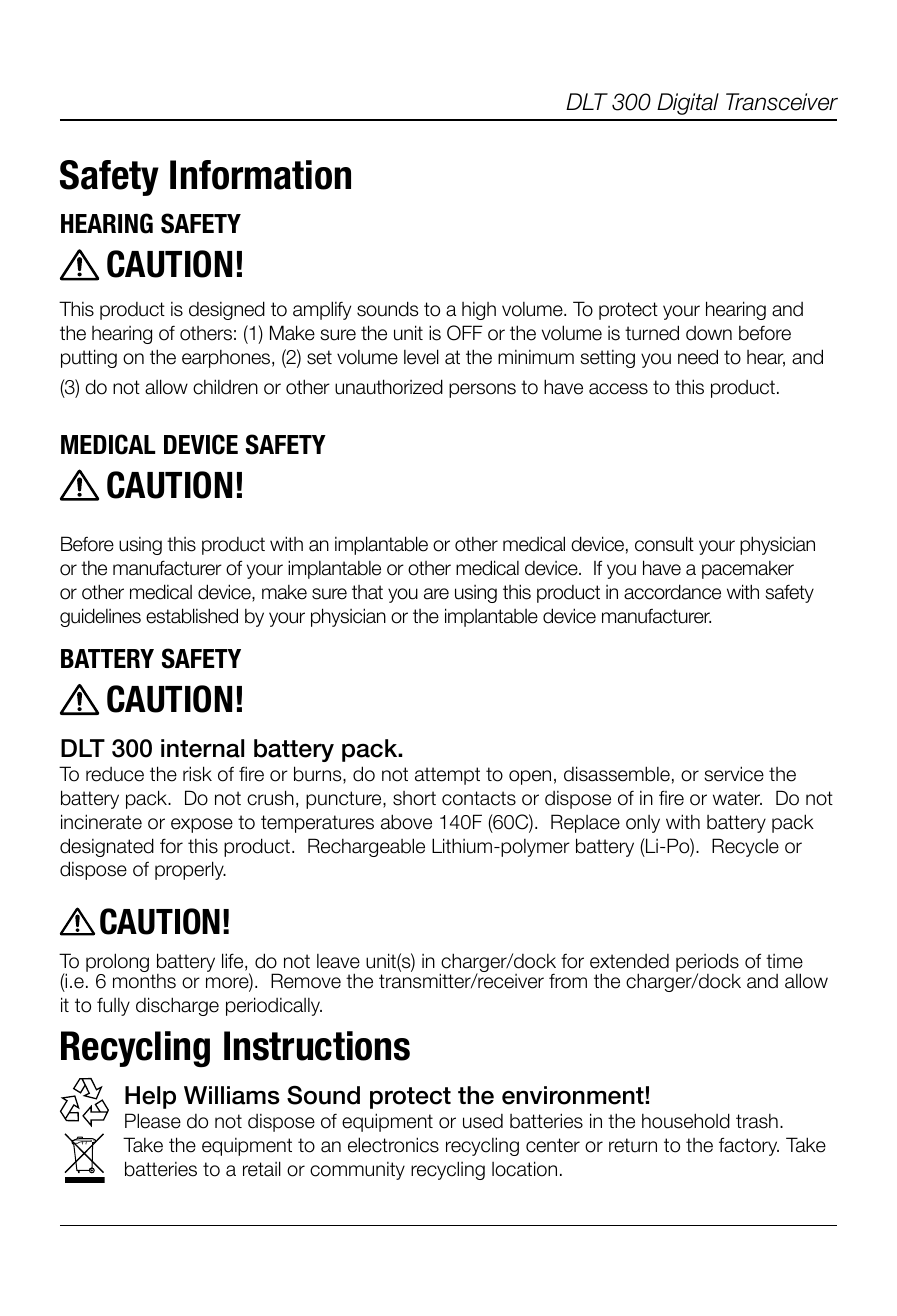 The image size is (897, 1316). Describe the element at coordinates (192, 616) in the image. I see `established` at that location.
